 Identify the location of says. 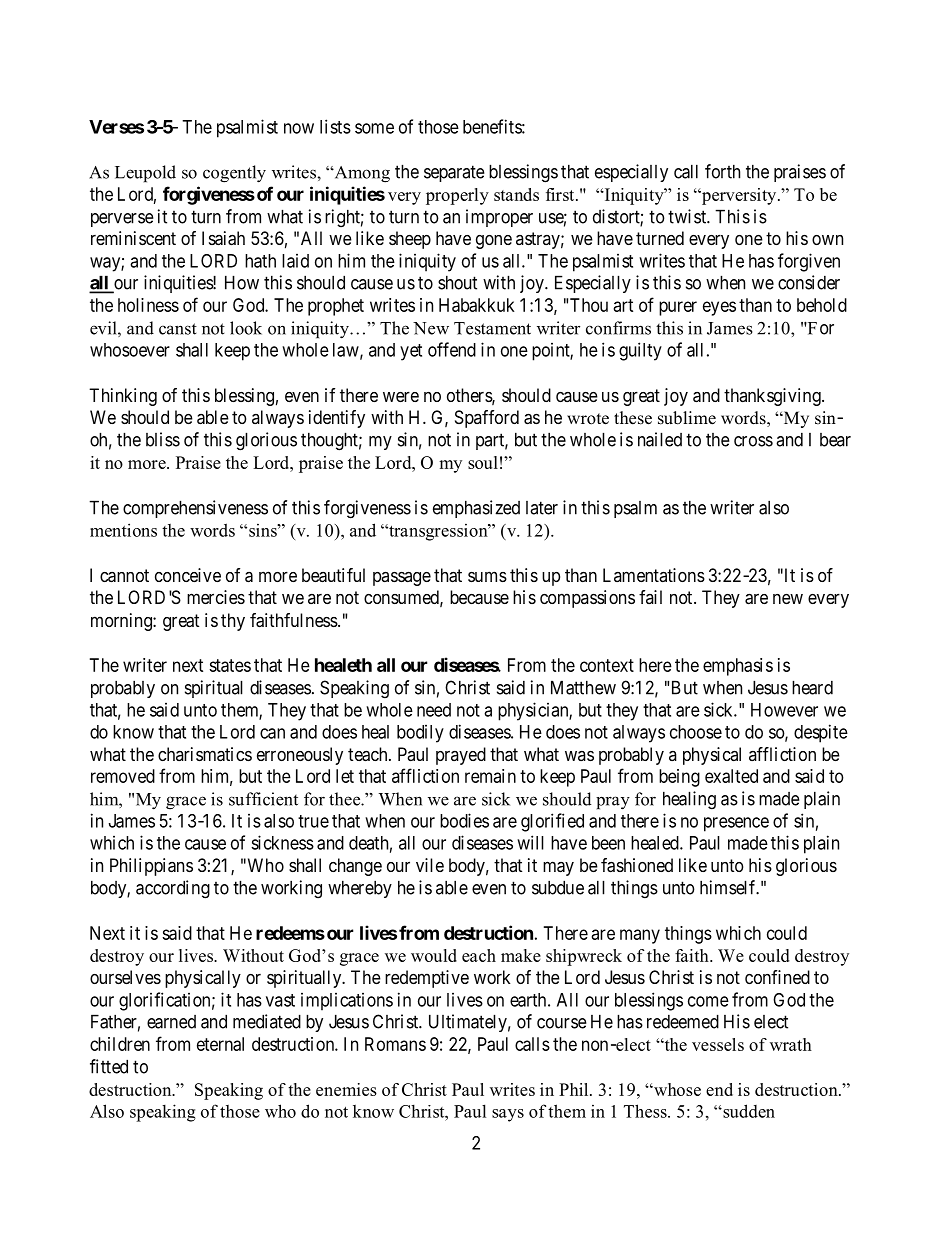
(508, 1115).
